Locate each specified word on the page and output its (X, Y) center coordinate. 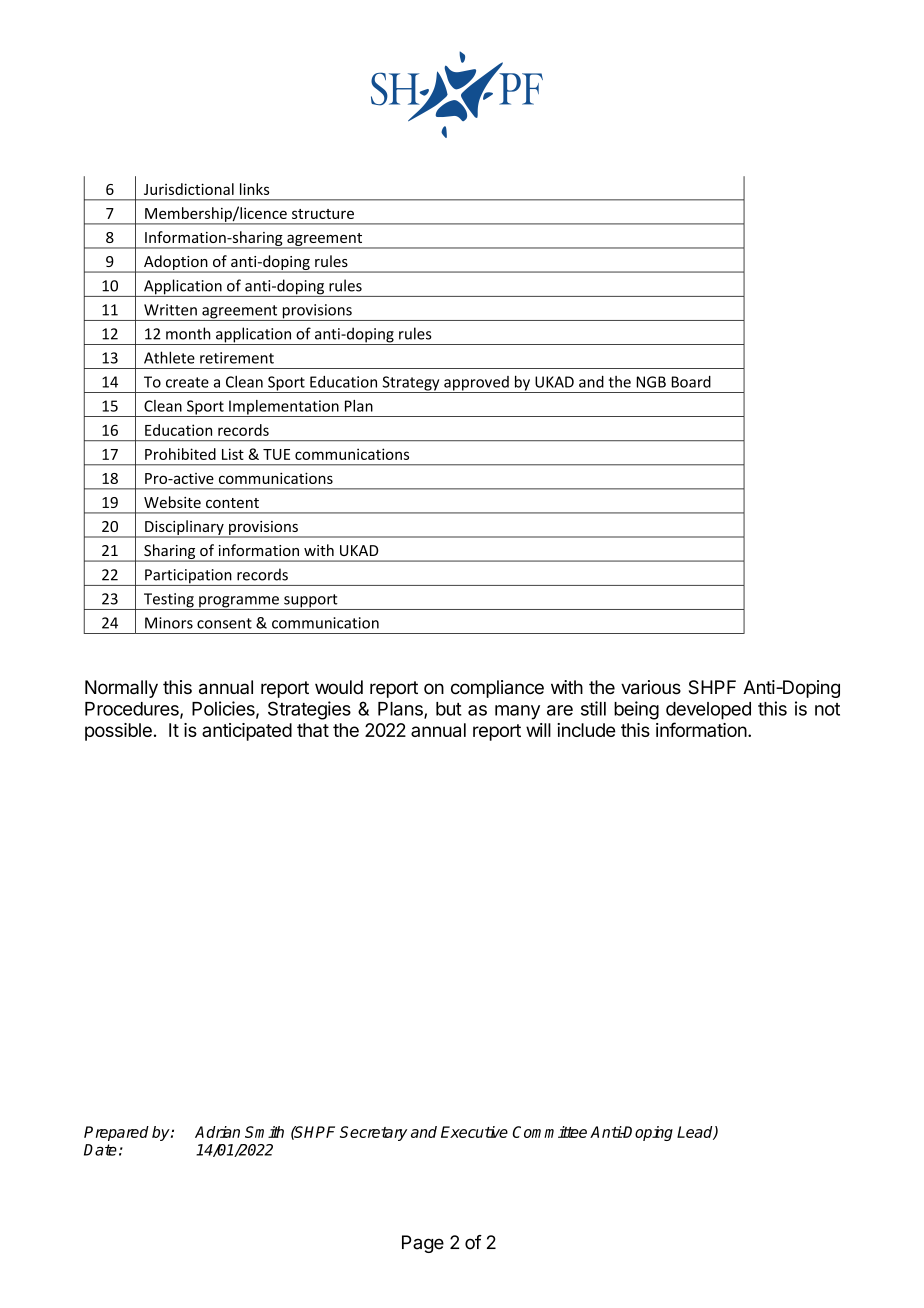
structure (323, 214)
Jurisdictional (189, 189)
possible (118, 732)
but (449, 709)
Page (423, 1244)
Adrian (217, 1132)
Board (691, 382)
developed (708, 711)
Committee (550, 1132)
